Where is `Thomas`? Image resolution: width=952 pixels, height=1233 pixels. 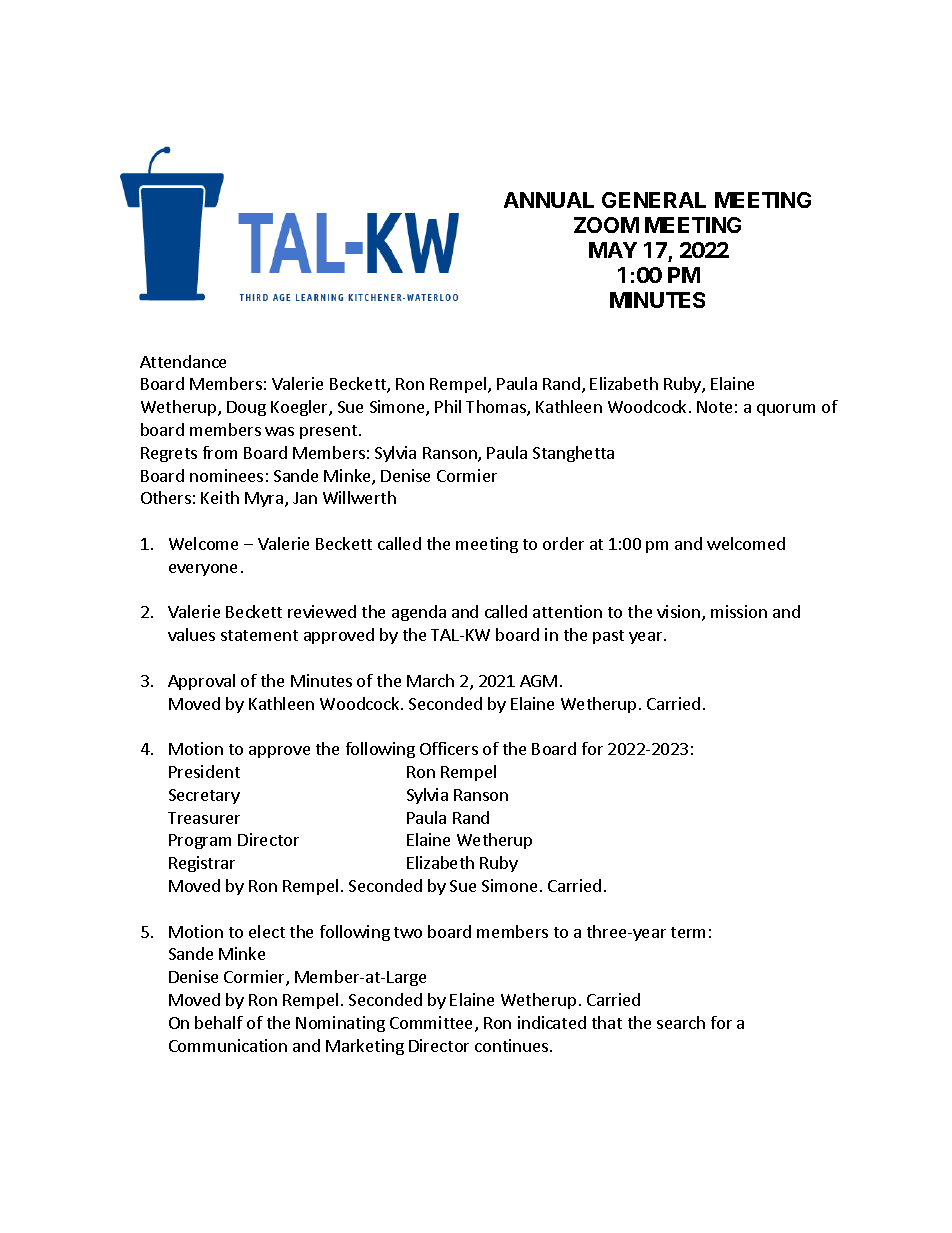
Thomas is located at coordinates (497, 408).
